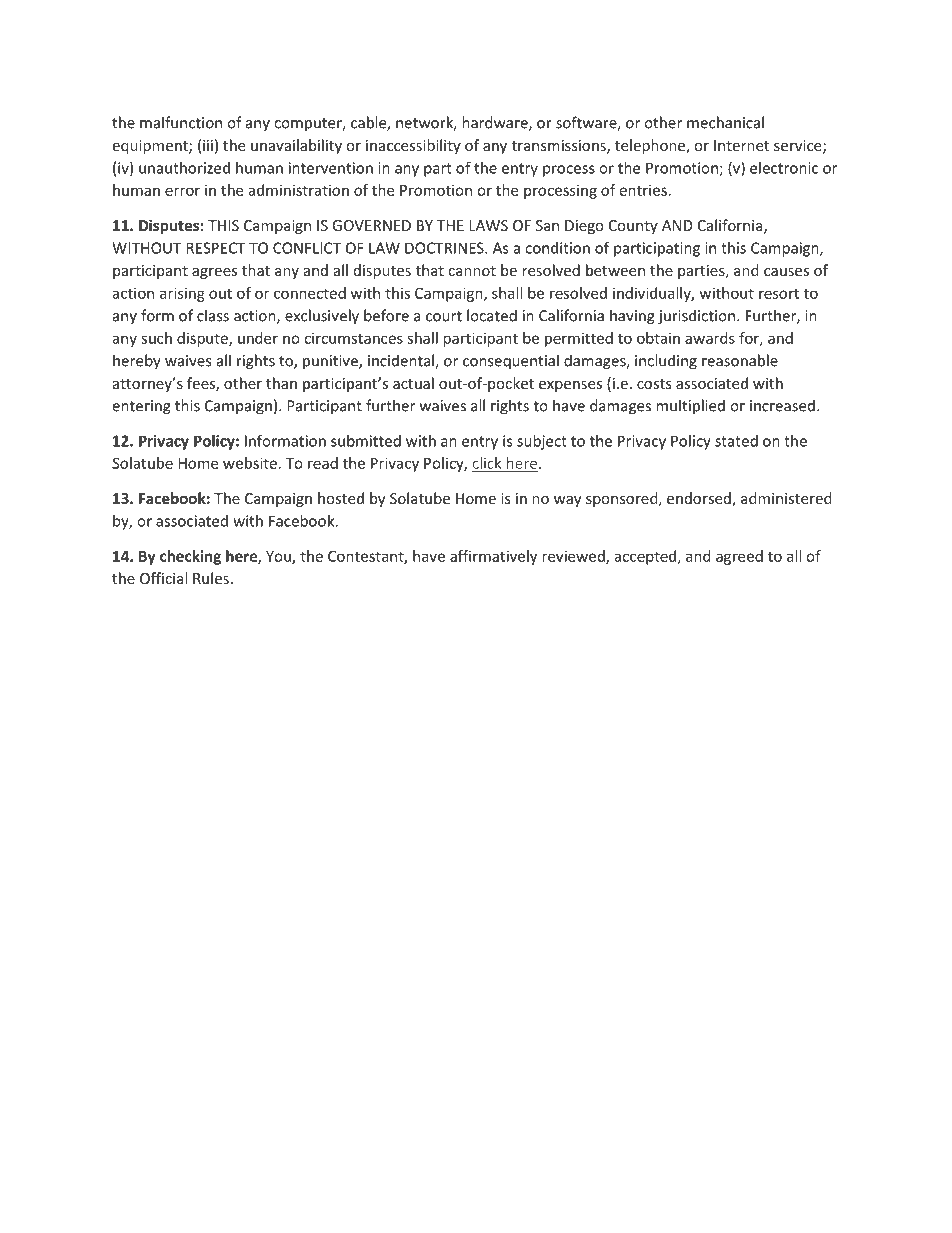 The width and height of the screenshot is (952, 1233). Describe the element at coordinates (710, 338) in the screenshot. I see `awards` at that location.
